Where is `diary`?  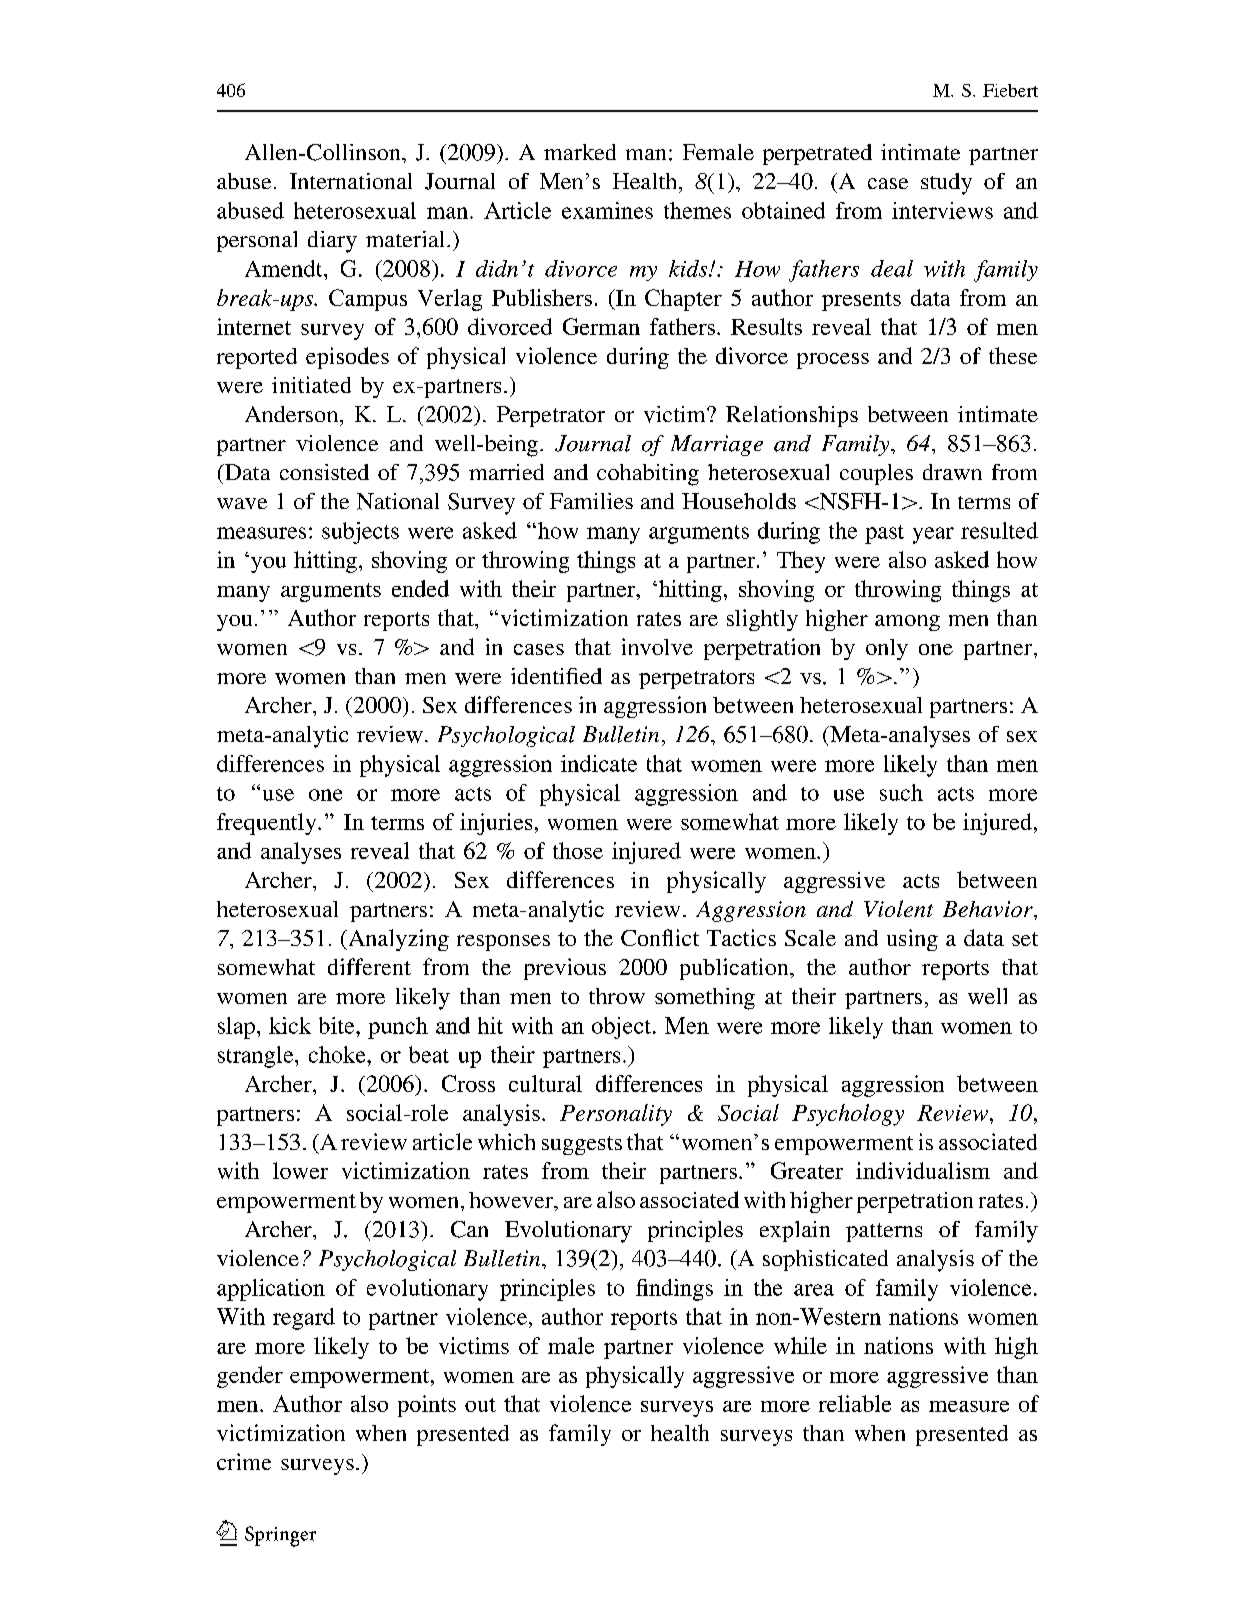 diary is located at coordinates (332, 242).
